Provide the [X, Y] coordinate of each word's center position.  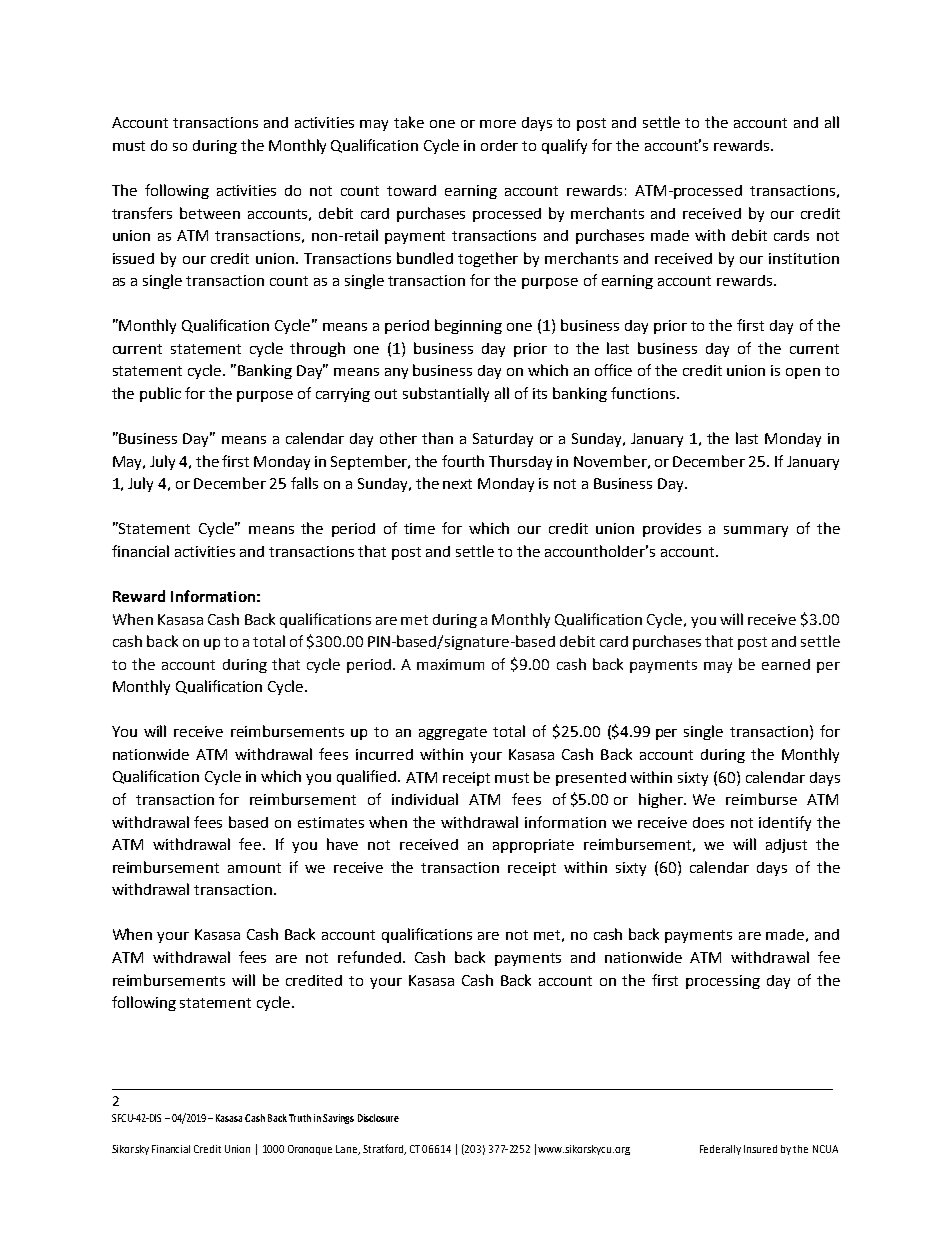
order [499, 145]
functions [644, 393]
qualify [564, 146]
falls [304, 483]
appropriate [533, 846]
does [708, 822]
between [210, 213]
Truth [300, 1118]
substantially [446, 394]
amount [254, 868]
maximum [450, 664]
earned [786, 664]
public [160, 394]
